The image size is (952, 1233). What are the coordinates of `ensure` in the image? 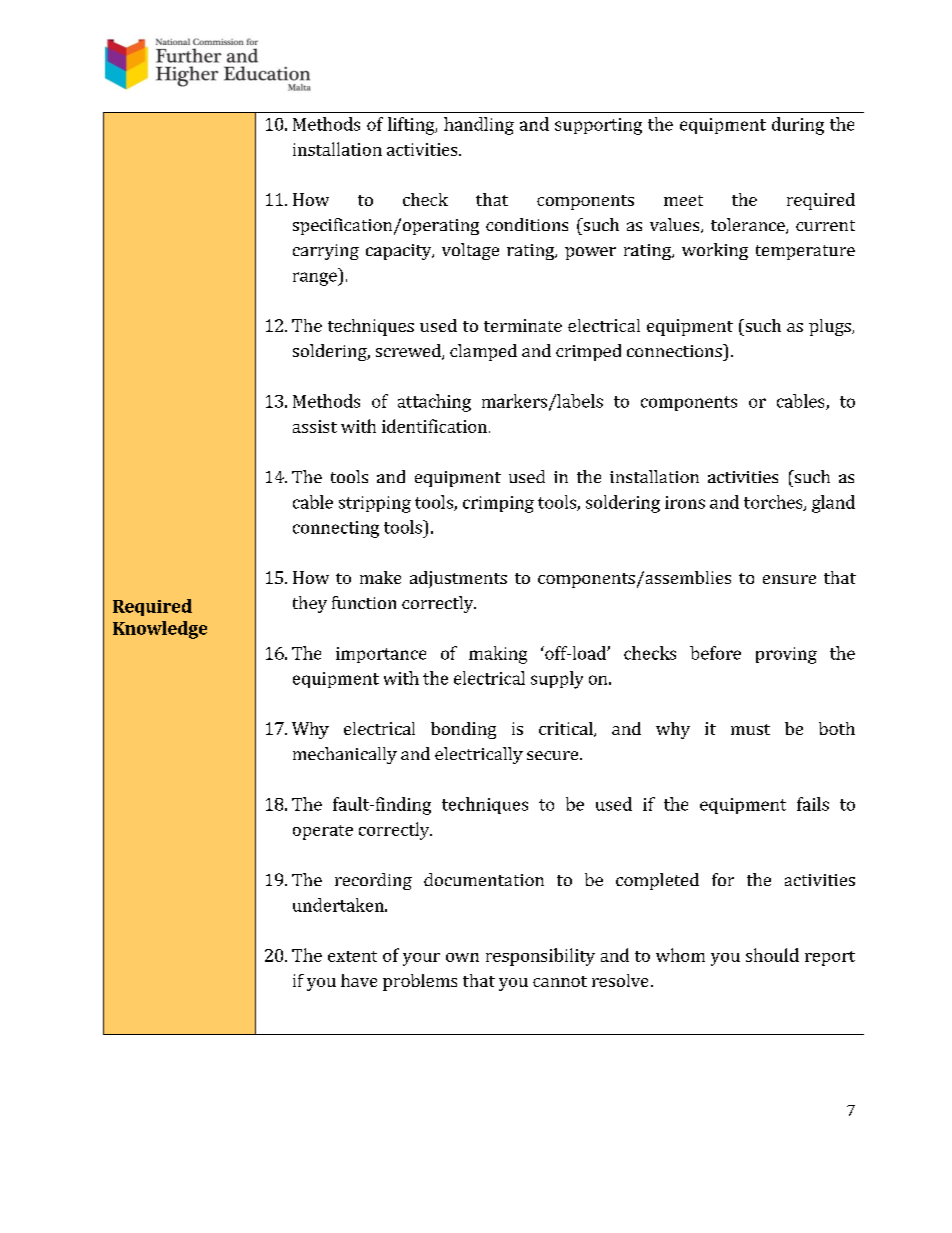 It's located at (789, 579).
